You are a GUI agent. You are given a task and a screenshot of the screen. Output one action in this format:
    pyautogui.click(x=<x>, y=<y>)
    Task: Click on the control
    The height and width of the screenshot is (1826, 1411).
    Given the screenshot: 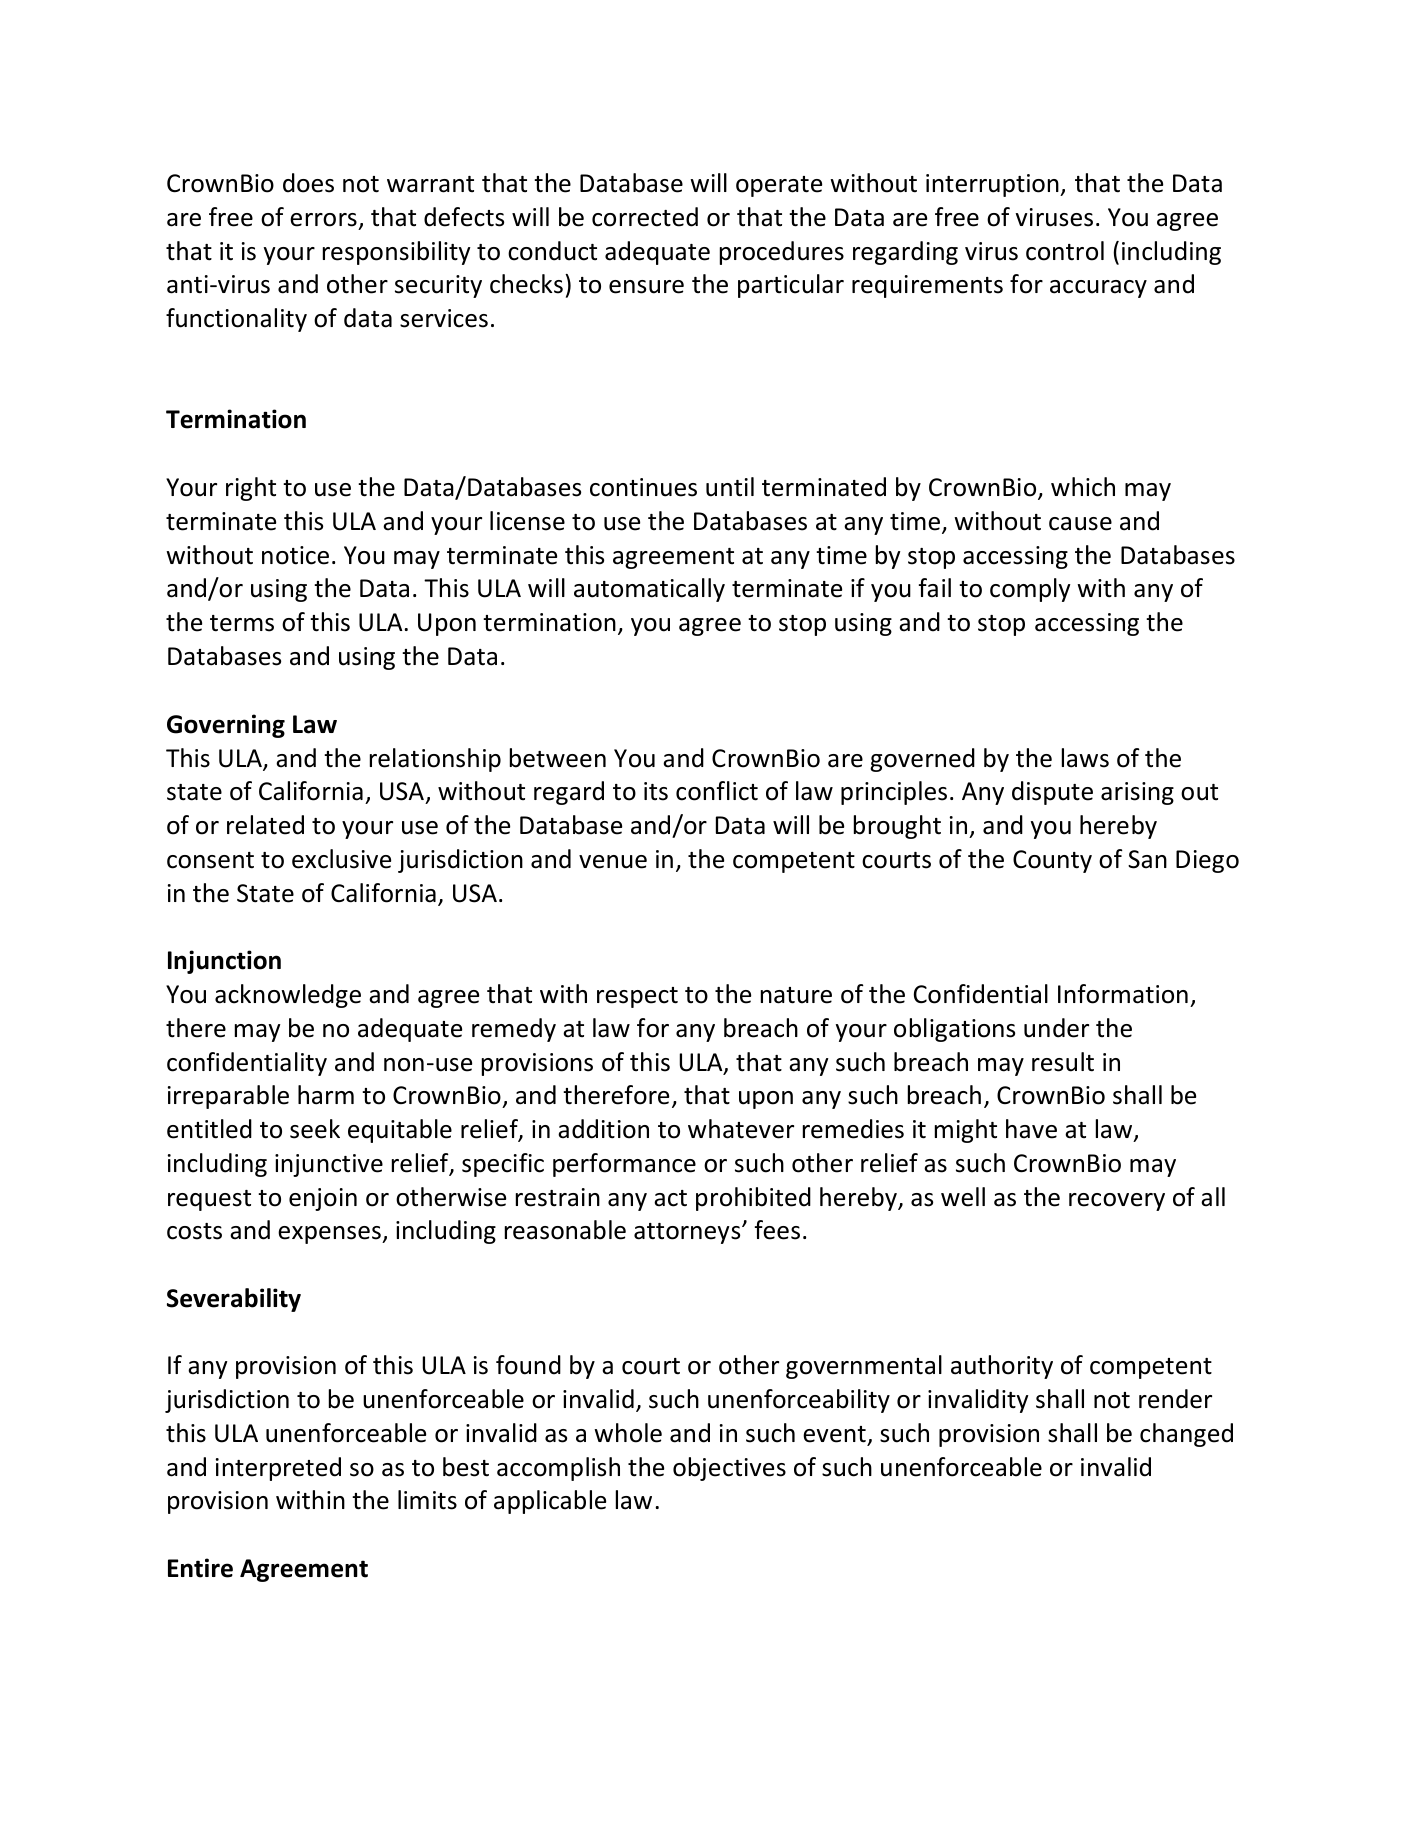 What is the action you would take?
    pyautogui.click(x=1065, y=251)
